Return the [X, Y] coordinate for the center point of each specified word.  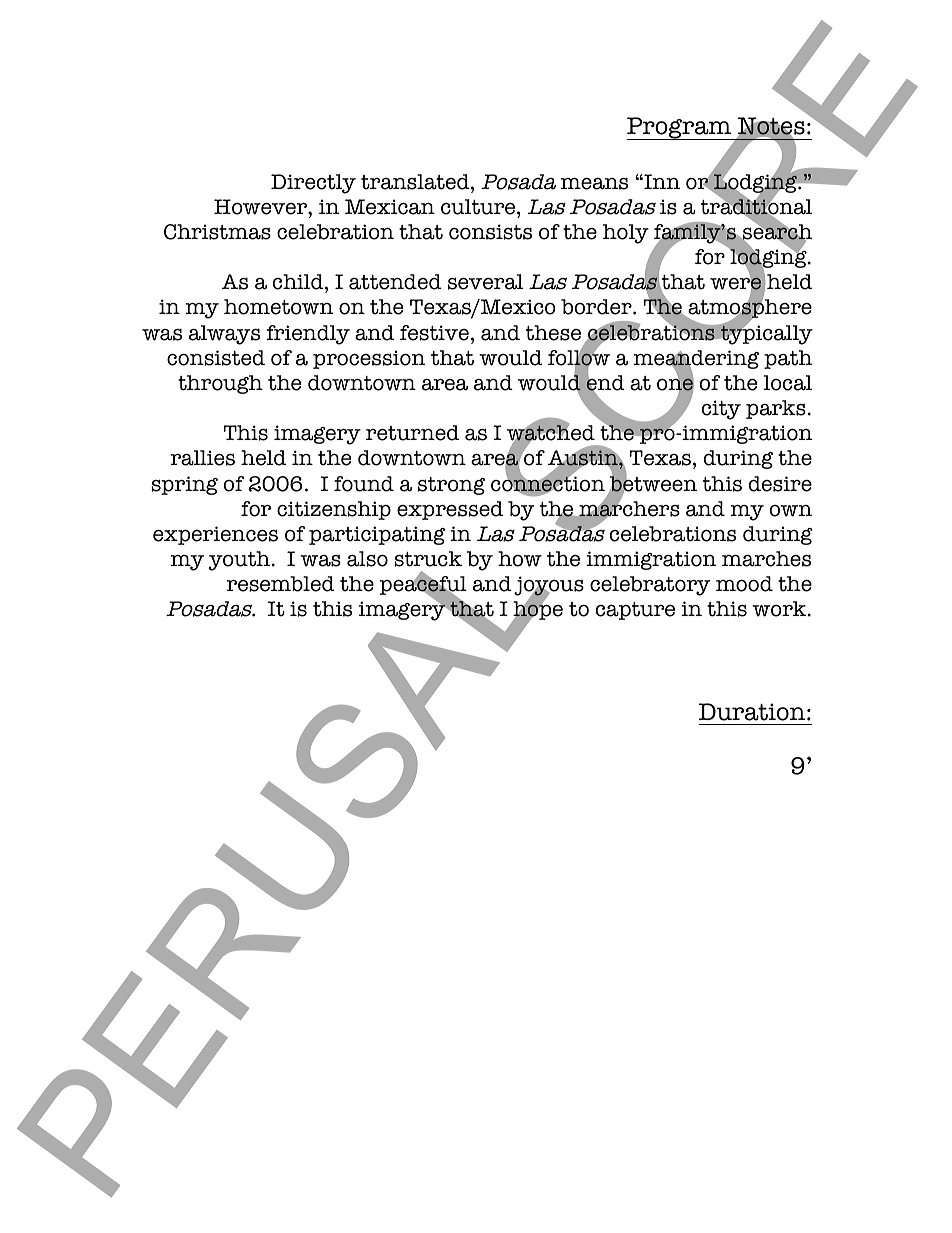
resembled [281, 584]
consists [490, 232]
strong [451, 486]
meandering [696, 361]
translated [416, 182]
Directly [313, 184]
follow [579, 358]
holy [626, 234]
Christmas [217, 232]
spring [184, 485]
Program [680, 128]
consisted [216, 358]
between [652, 484]
